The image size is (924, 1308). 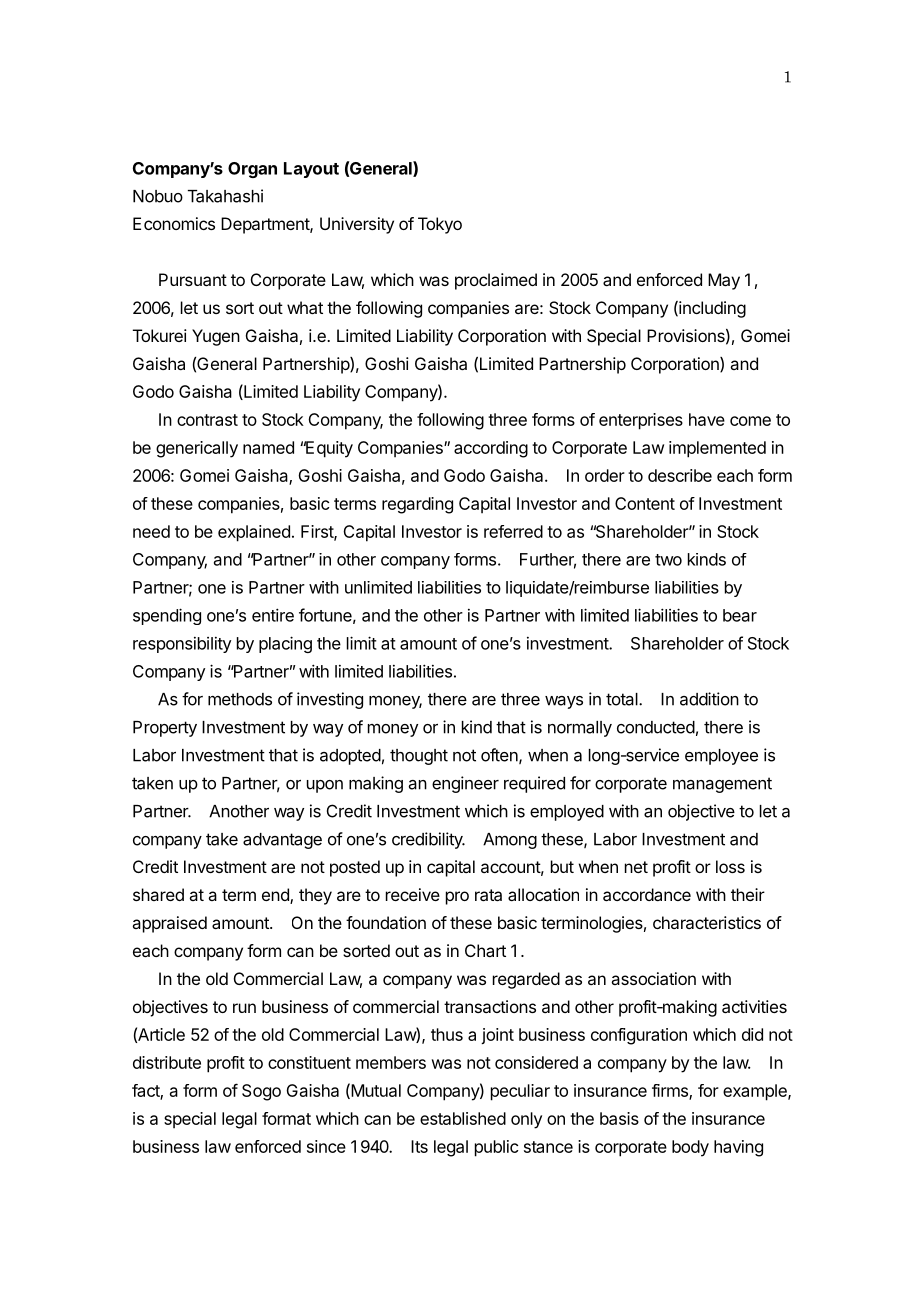 What do you see at coordinates (709, 699) in the page?
I see `addition` at bounding box center [709, 699].
